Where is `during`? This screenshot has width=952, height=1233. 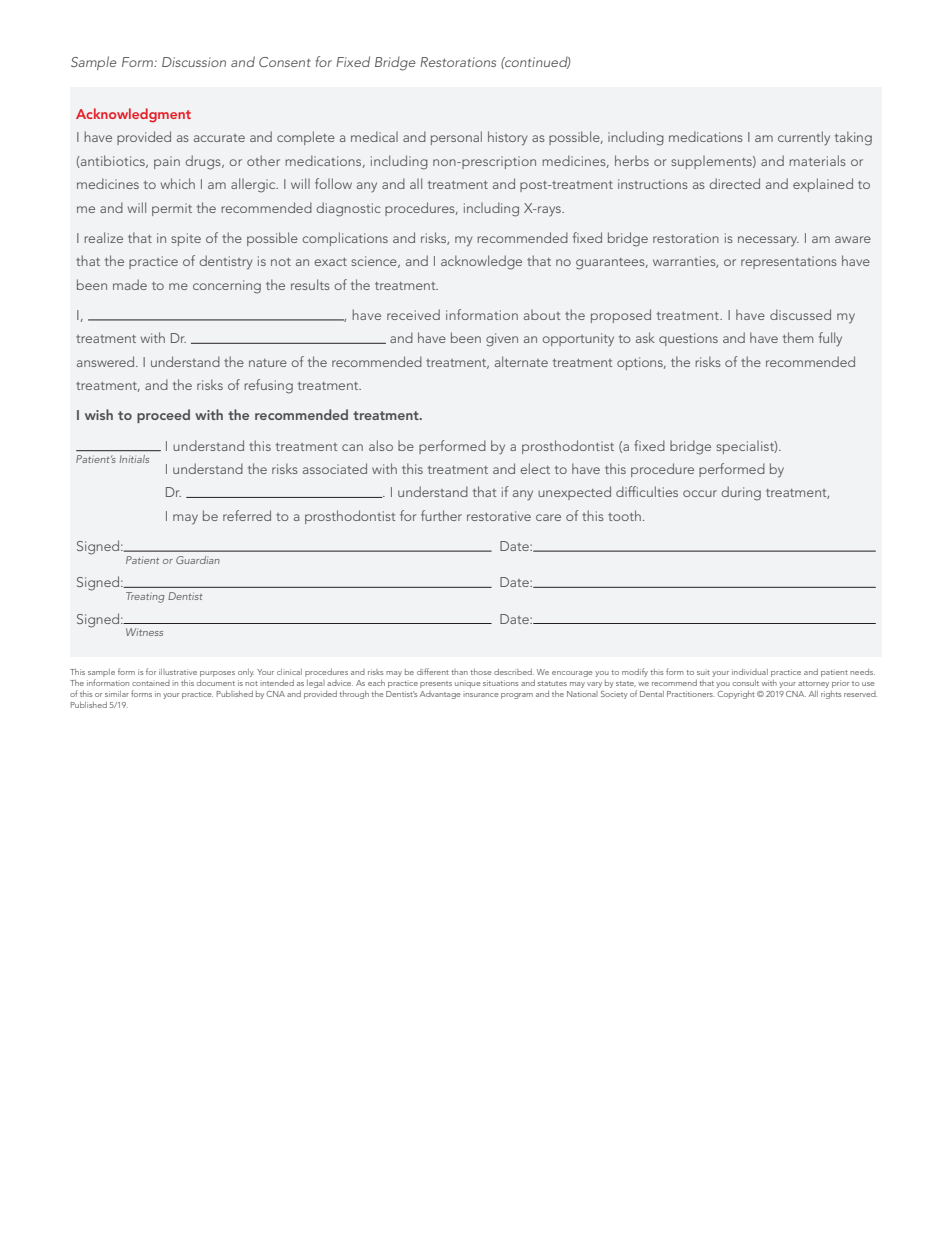
during is located at coordinates (741, 493).
